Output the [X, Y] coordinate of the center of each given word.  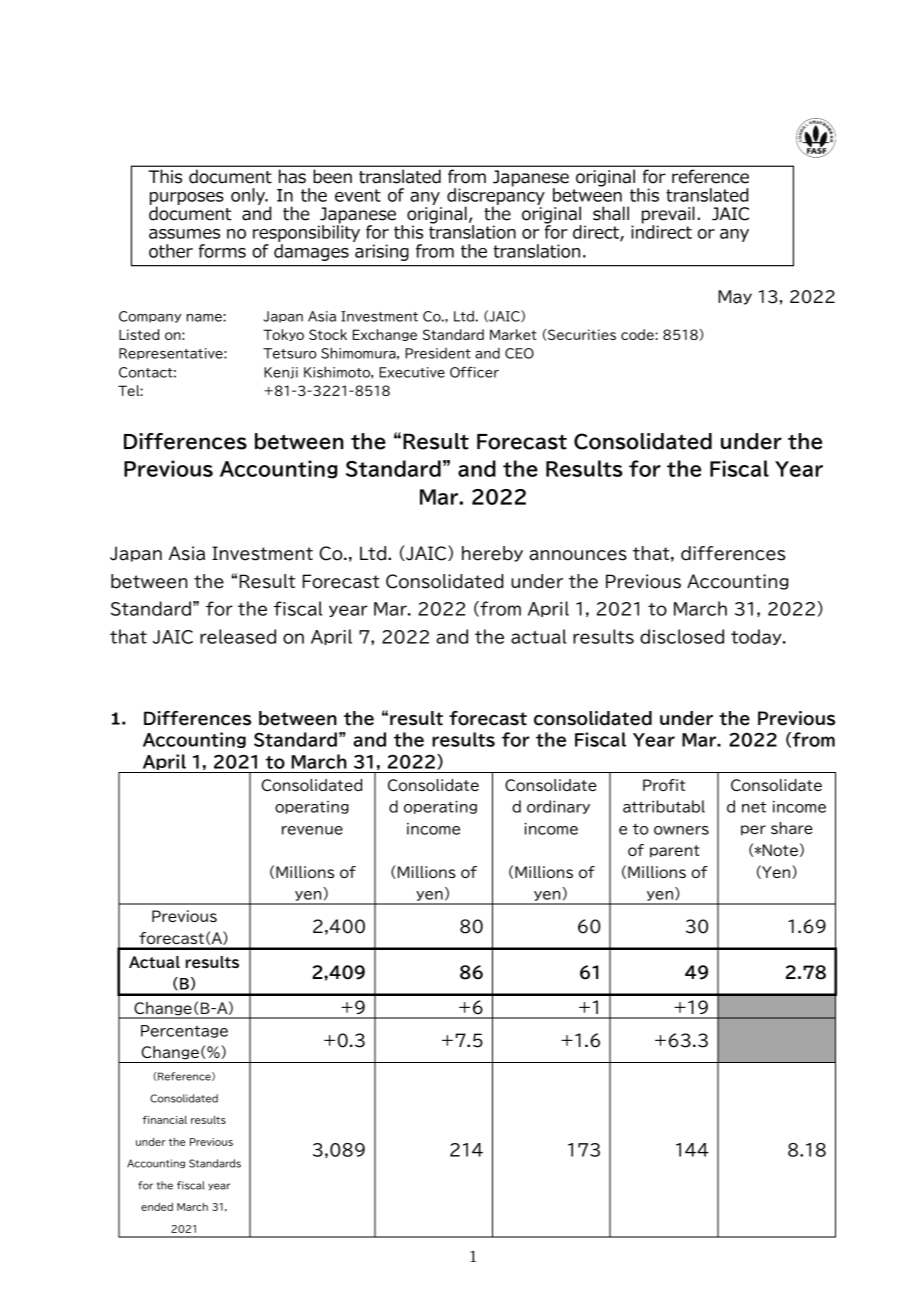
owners [681, 830]
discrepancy [496, 196]
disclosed [682, 636]
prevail [668, 216]
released [238, 636]
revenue [312, 830]
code [638, 334]
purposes [187, 199]
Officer [474, 372]
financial [164, 1120]
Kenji [281, 373]
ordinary [558, 807]
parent [675, 851]
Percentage [184, 1031]
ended [157, 1207]
